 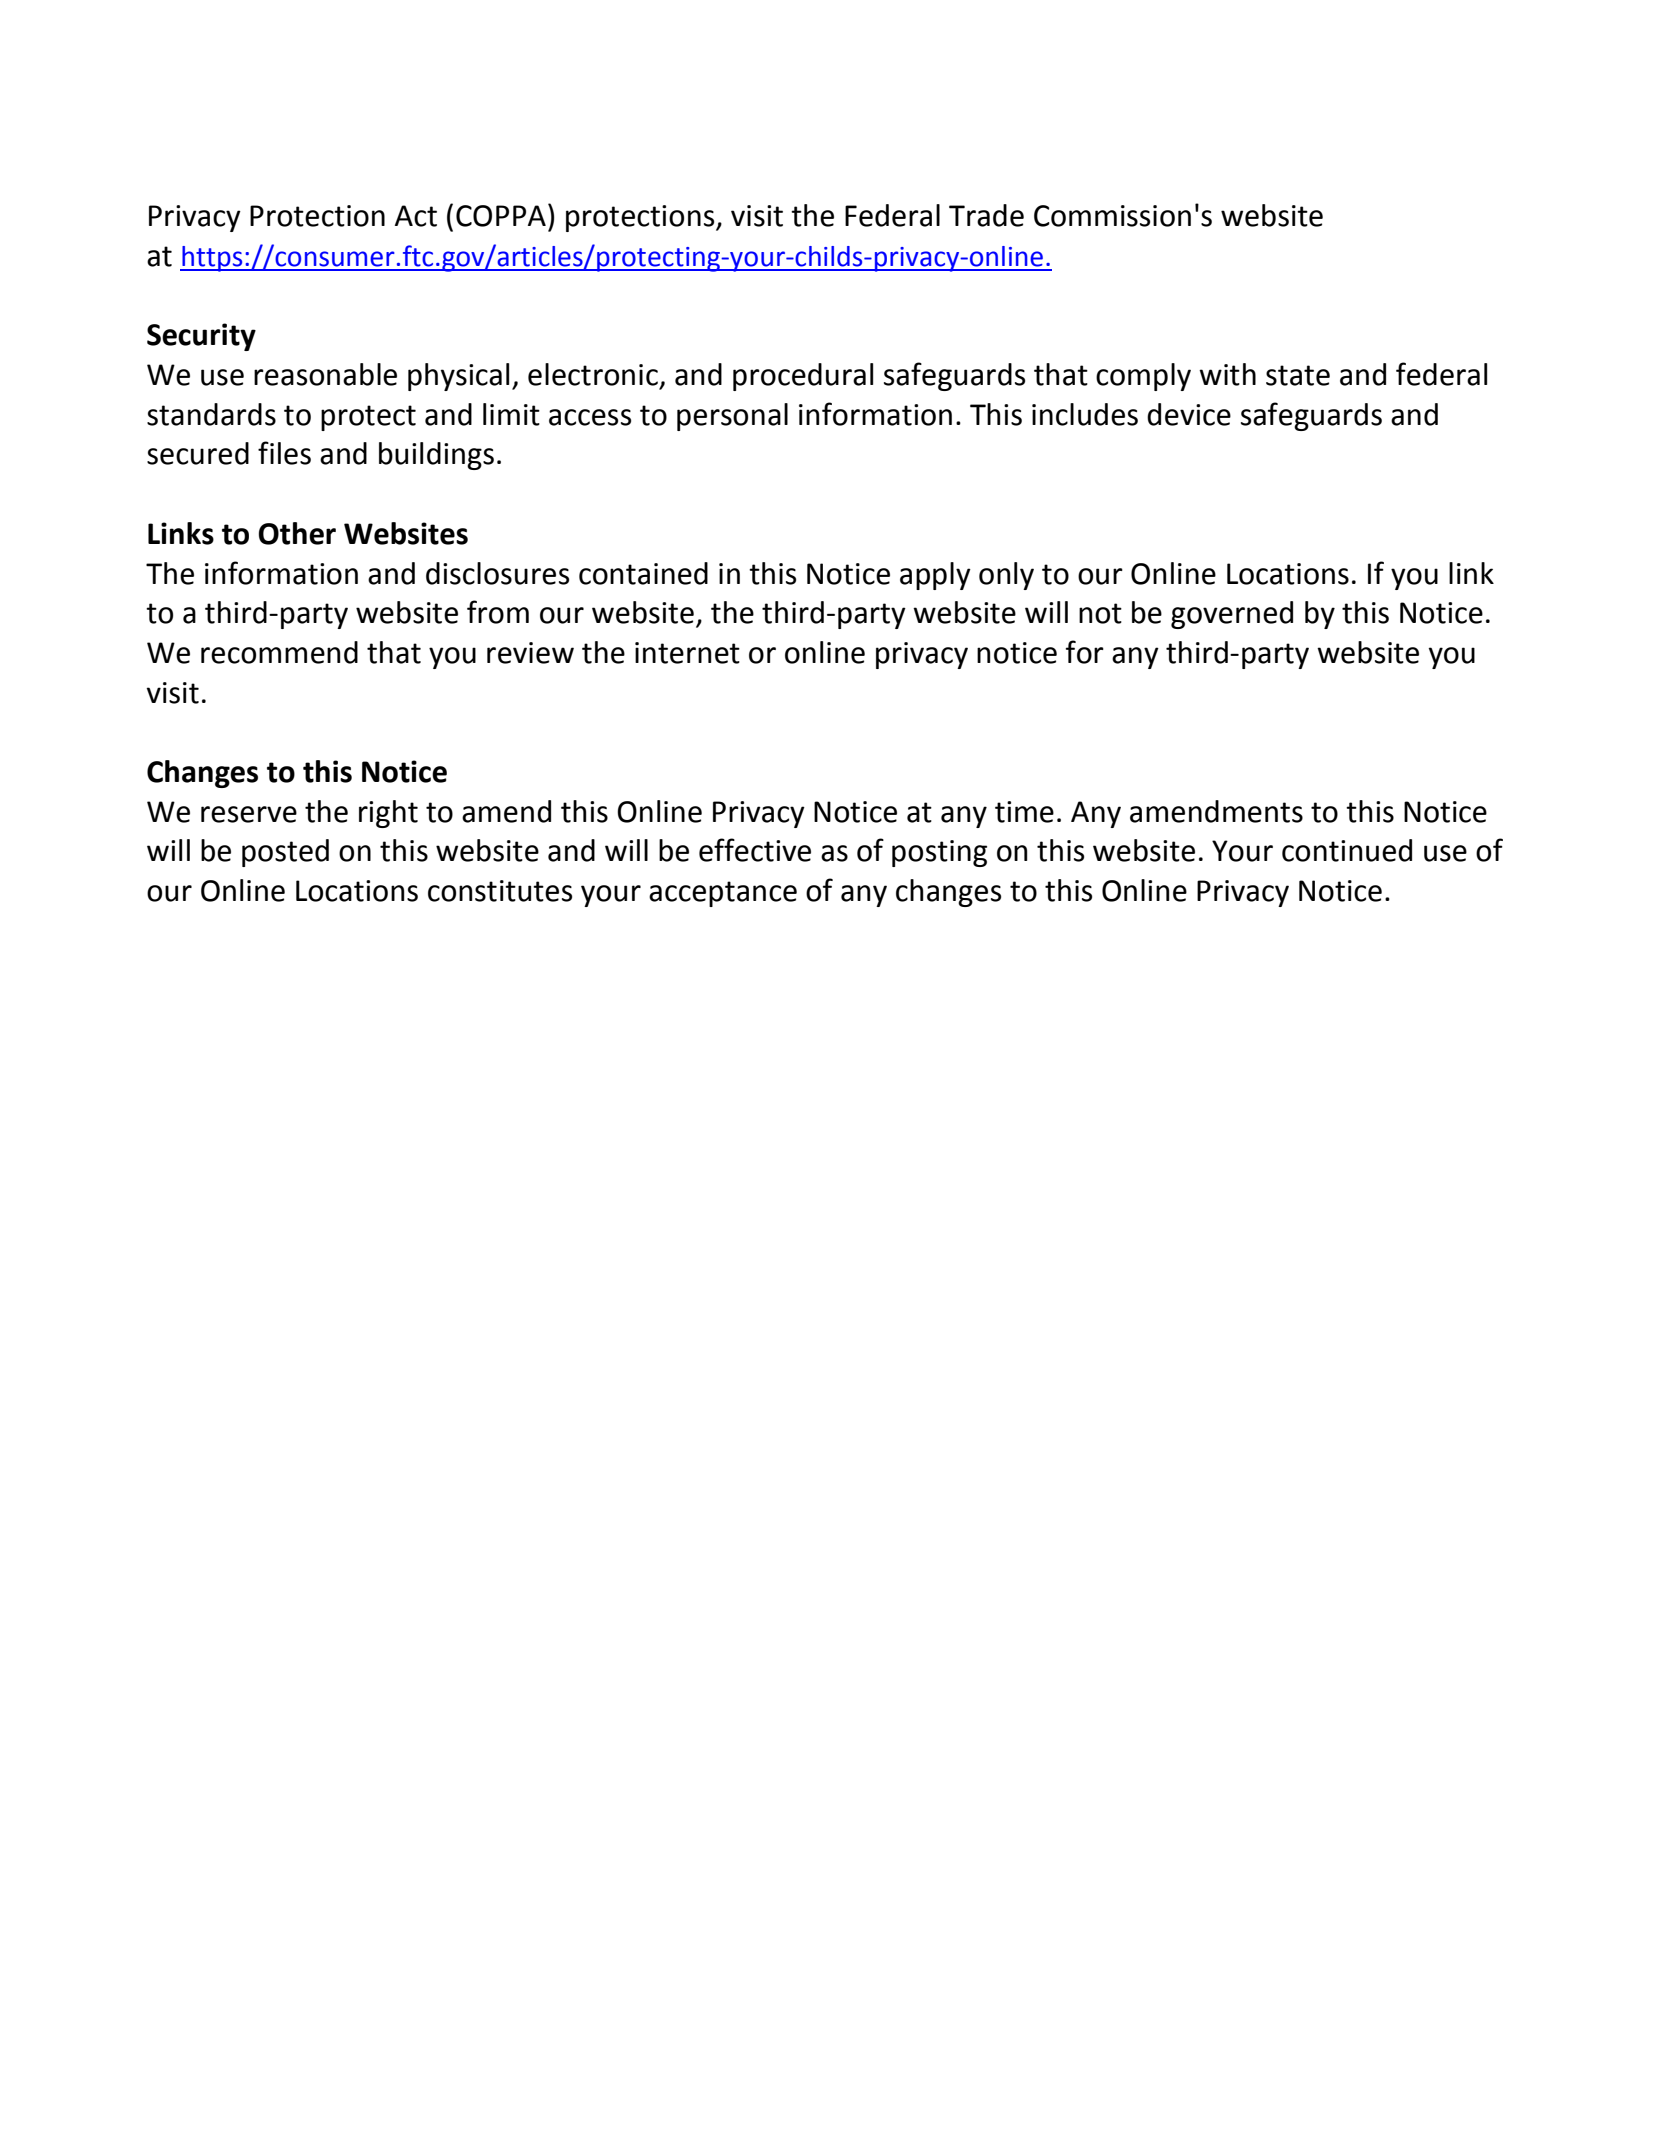 I want to click on recommend, so click(x=279, y=652).
